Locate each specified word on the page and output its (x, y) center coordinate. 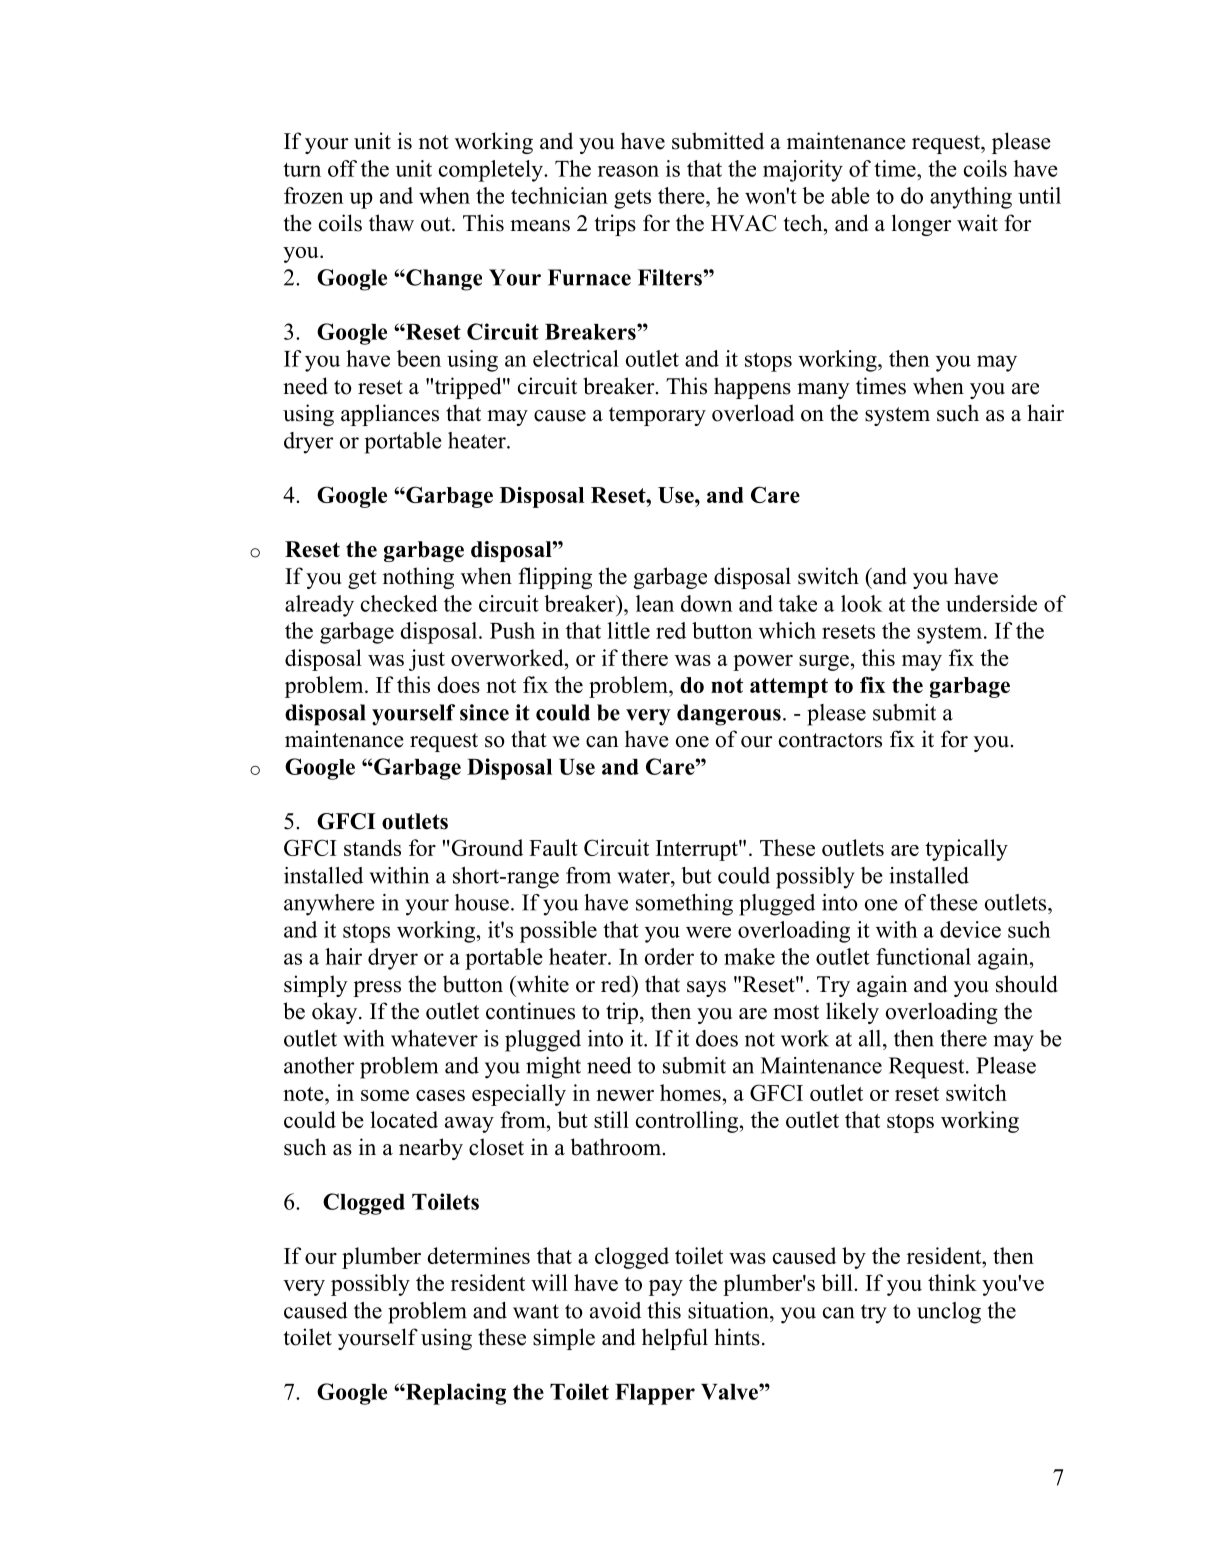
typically (966, 850)
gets (632, 199)
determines (479, 1255)
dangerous (729, 715)
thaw (391, 222)
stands (372, 847)
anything (971, 198)
